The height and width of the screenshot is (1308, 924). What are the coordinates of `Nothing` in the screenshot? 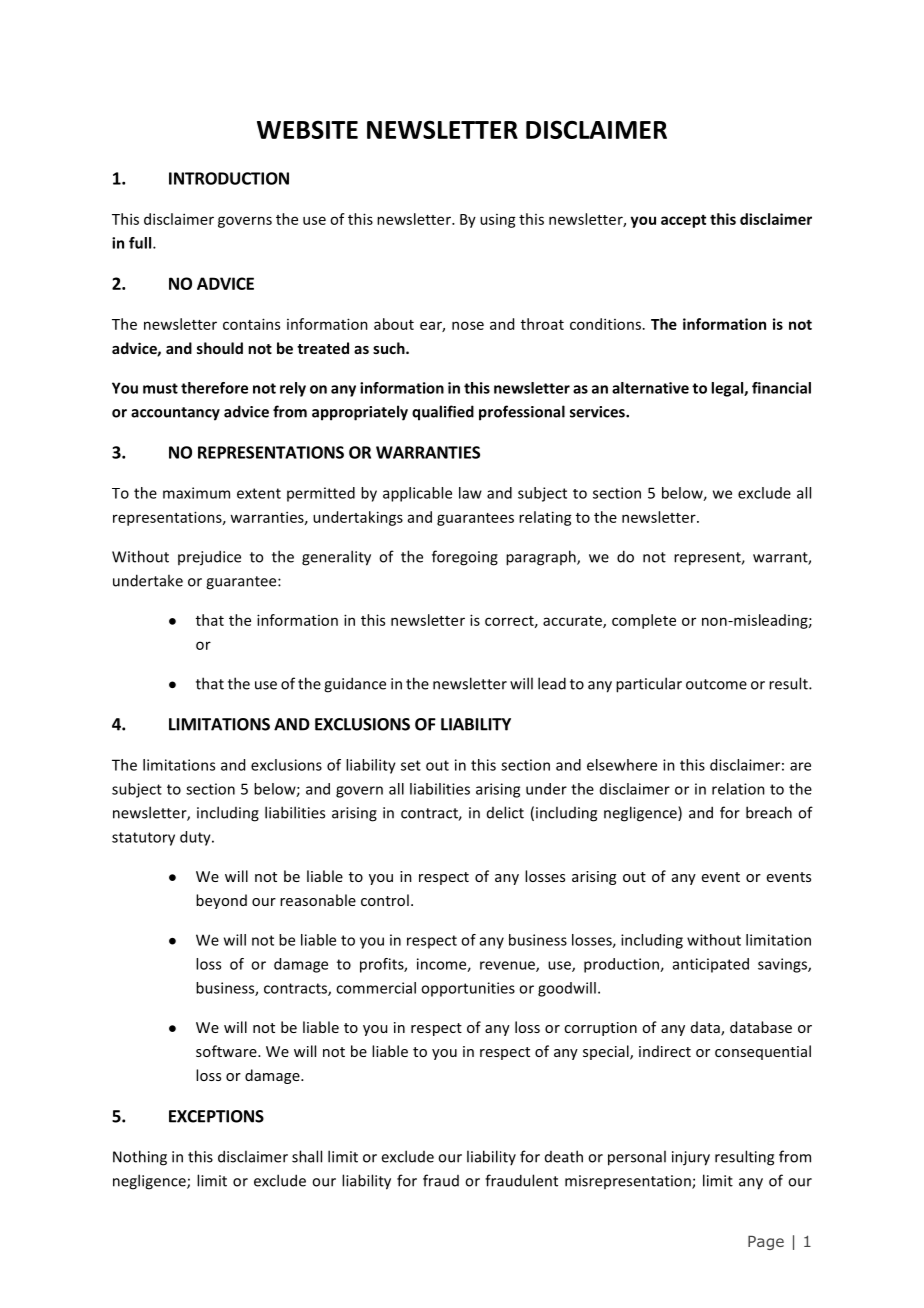 It's located at (140, 1158).
